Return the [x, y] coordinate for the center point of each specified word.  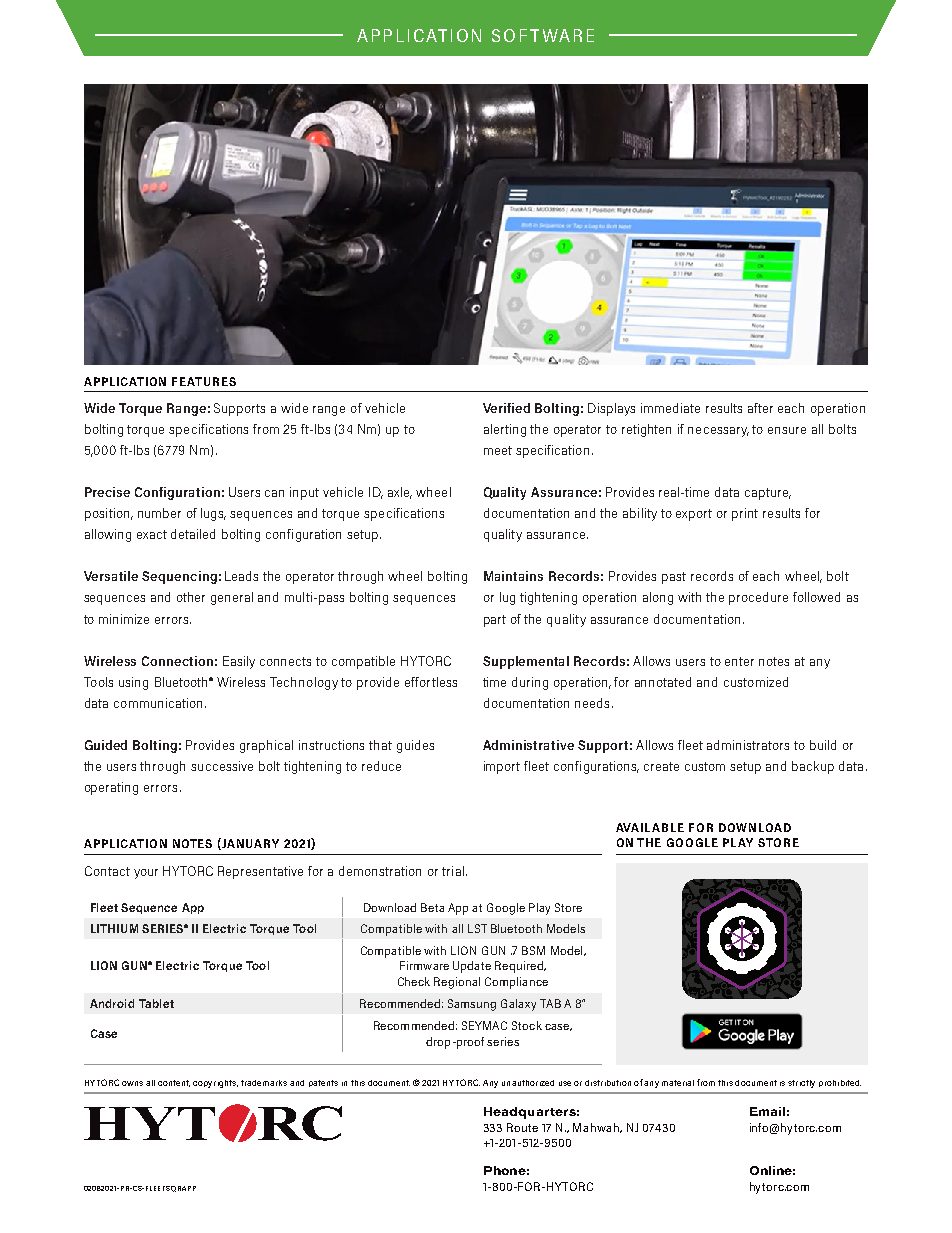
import [502, 767]
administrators [748, 745]
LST [477, 928]
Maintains [513, 576]
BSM [533, 950]
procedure [758, 598]
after [760, 408]
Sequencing [179, 577]
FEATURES [204, 381]
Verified [506, 408]
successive [222, 766]
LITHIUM [114, 928]
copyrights [215, 1084]
